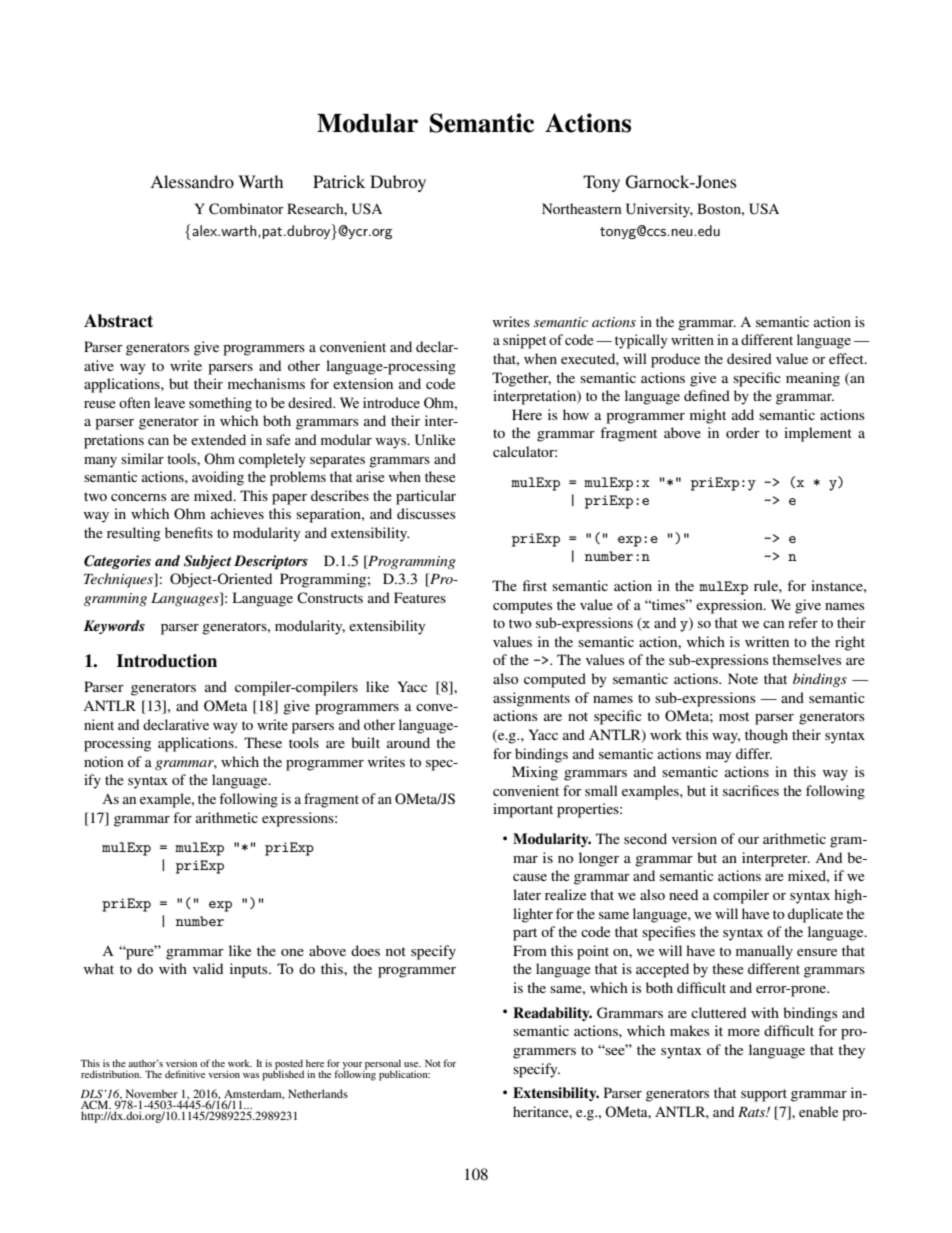 This page has width=952, height=1233. What do you see at coordinates (104, 761) in the page?
I see `notion` at bounding box center [104, 761].
